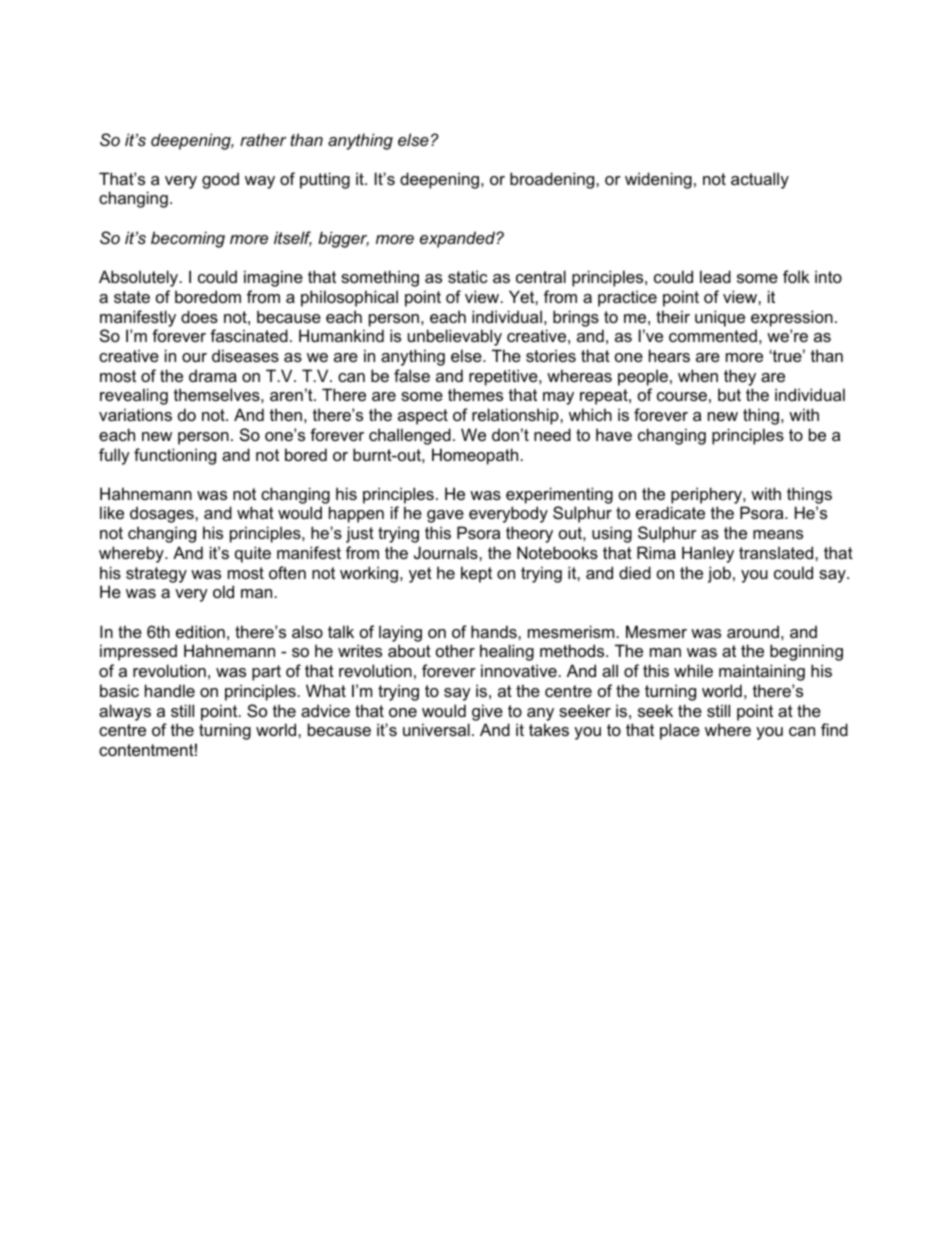 The image size is (952, 1233). Describe the element at coordinates (713, 335) in the image. I see `commented` at that location.
